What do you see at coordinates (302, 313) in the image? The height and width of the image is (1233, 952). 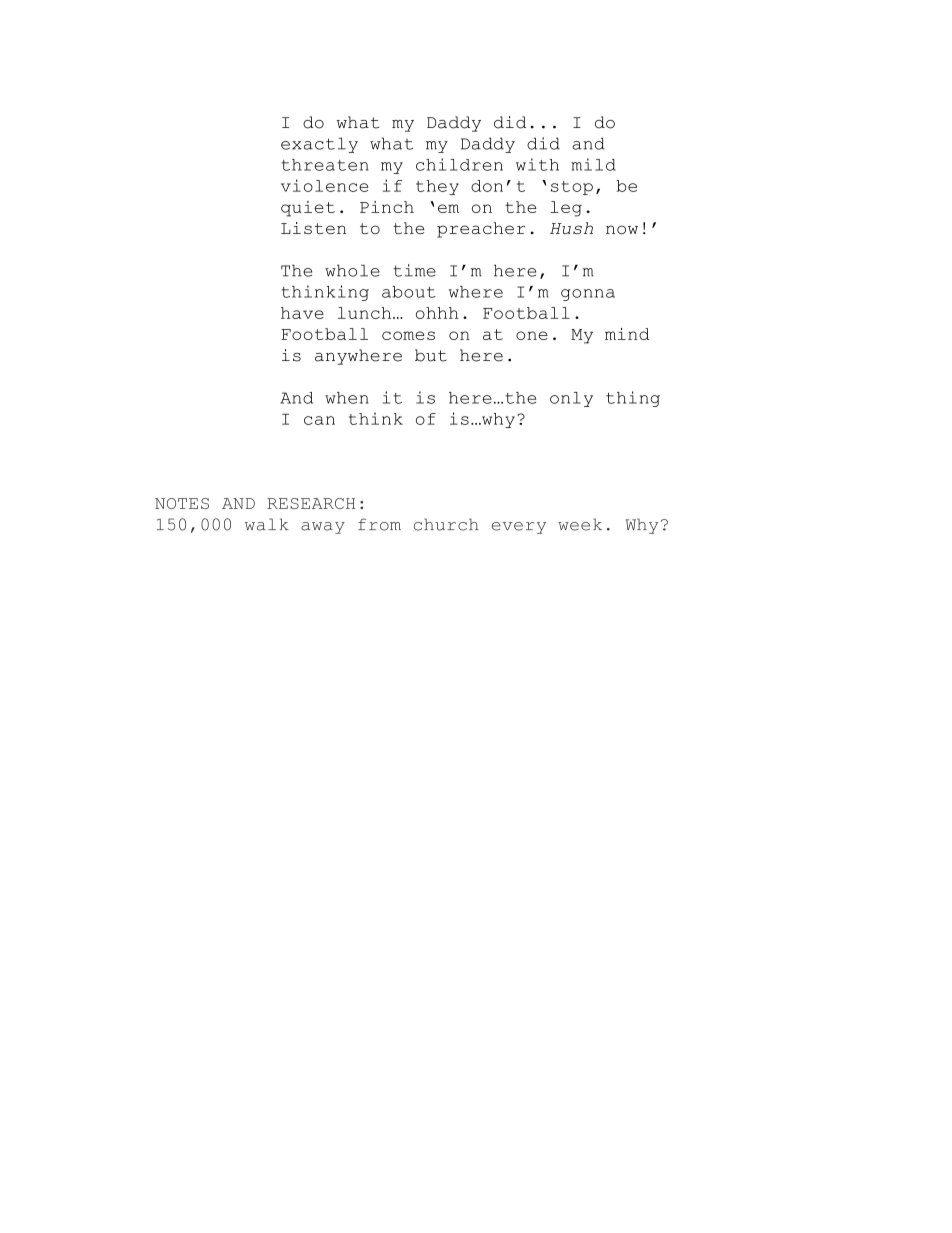 I see `have` at bounding box center [302, 313].
